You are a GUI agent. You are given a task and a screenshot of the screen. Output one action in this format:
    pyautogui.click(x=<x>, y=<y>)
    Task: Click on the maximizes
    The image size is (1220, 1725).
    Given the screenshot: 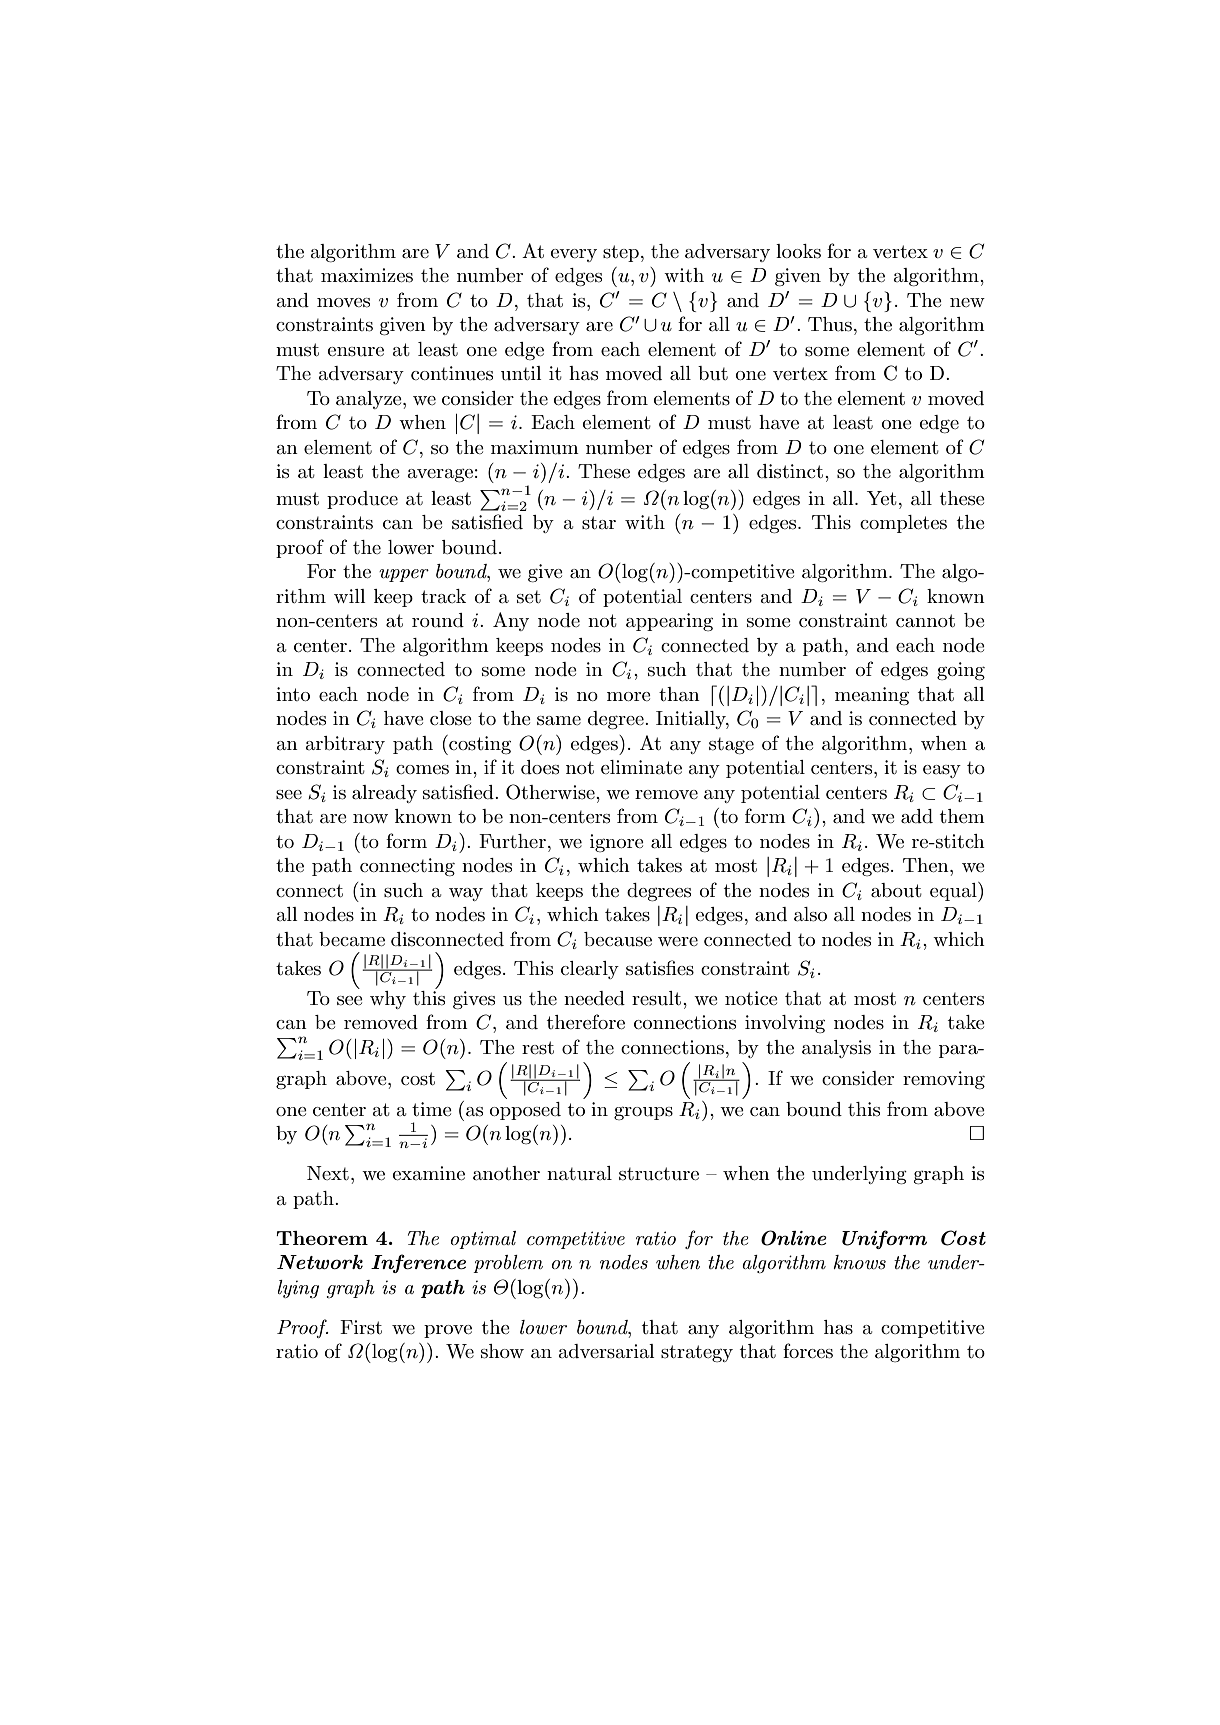 What is the action you would take?
    pyautogui.click(x=367, y=275)
